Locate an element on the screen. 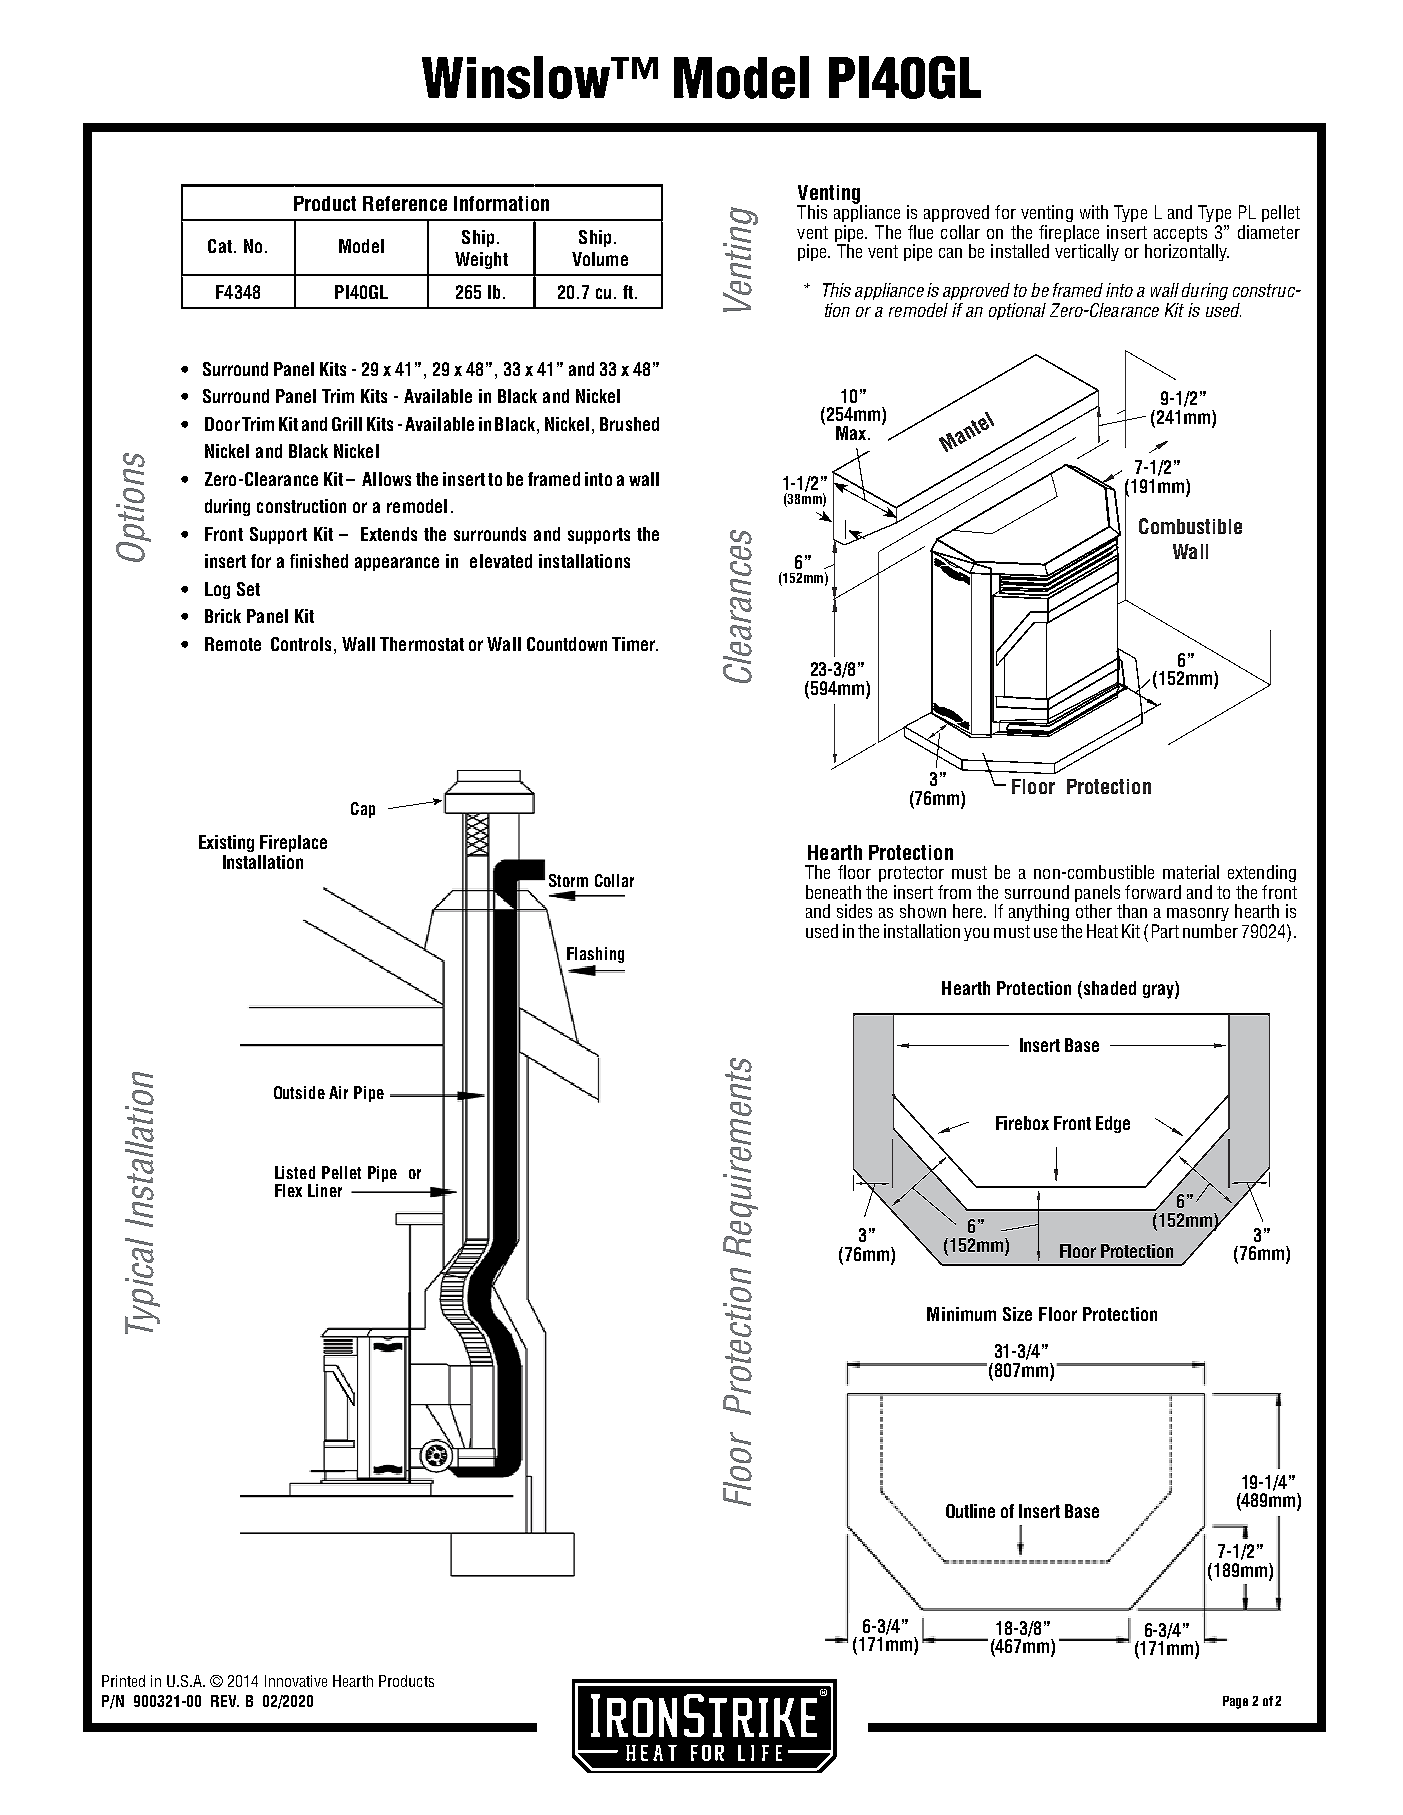  Page is located at coordinates (1235, 1702).
